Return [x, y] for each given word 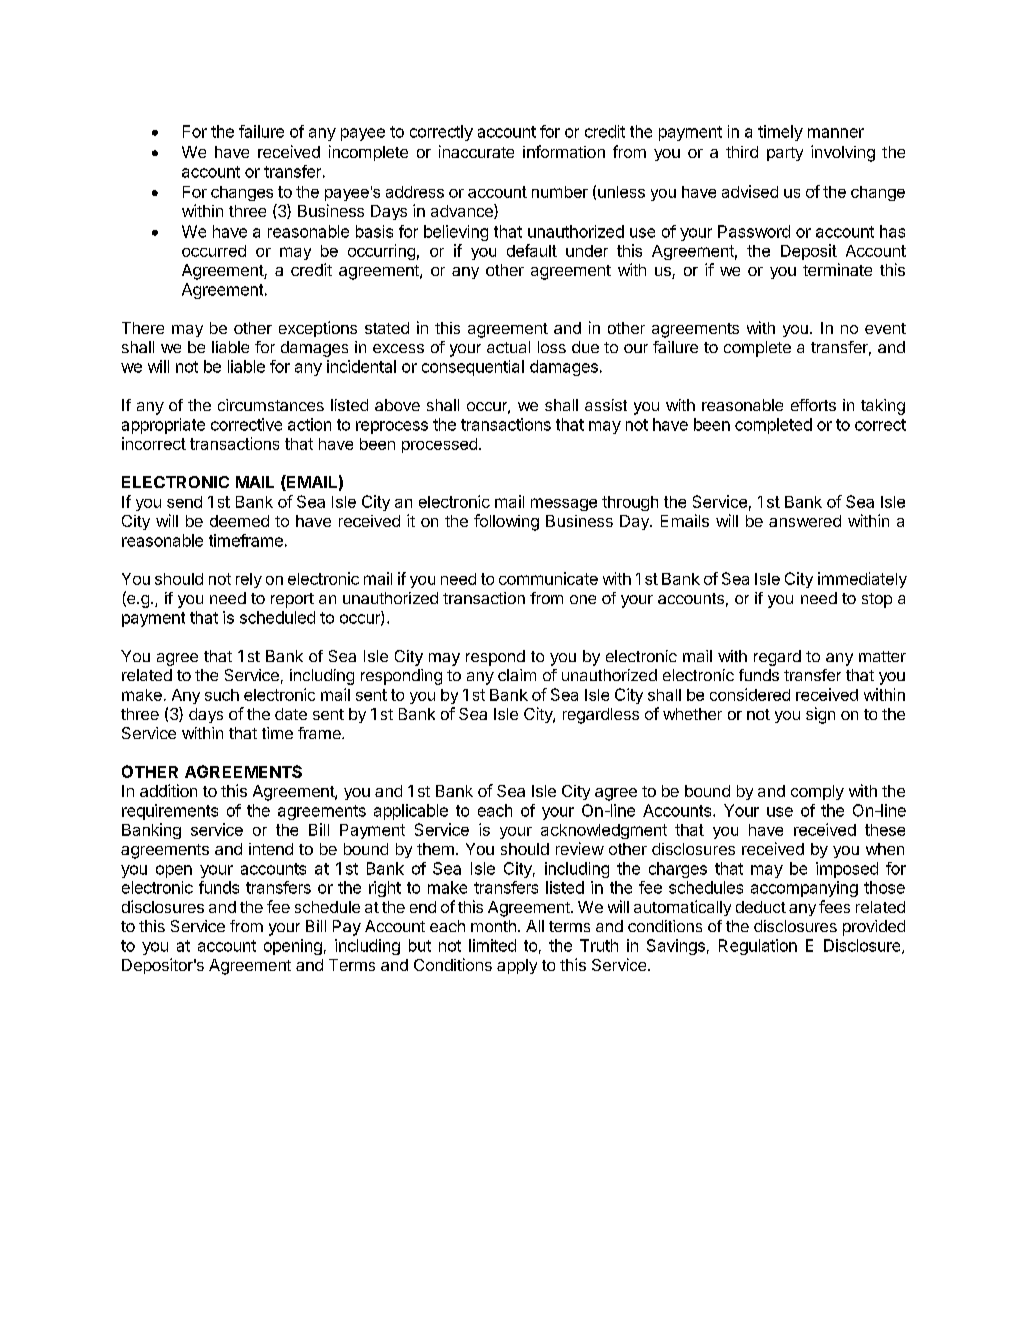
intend [271, 849]
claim [517, 675]
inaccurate [476, 151]
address [415, 192]
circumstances [271, 405]
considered [750, 694]
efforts [813, 405]
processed [439, 445]
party [785, 154]
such [222, 695]
